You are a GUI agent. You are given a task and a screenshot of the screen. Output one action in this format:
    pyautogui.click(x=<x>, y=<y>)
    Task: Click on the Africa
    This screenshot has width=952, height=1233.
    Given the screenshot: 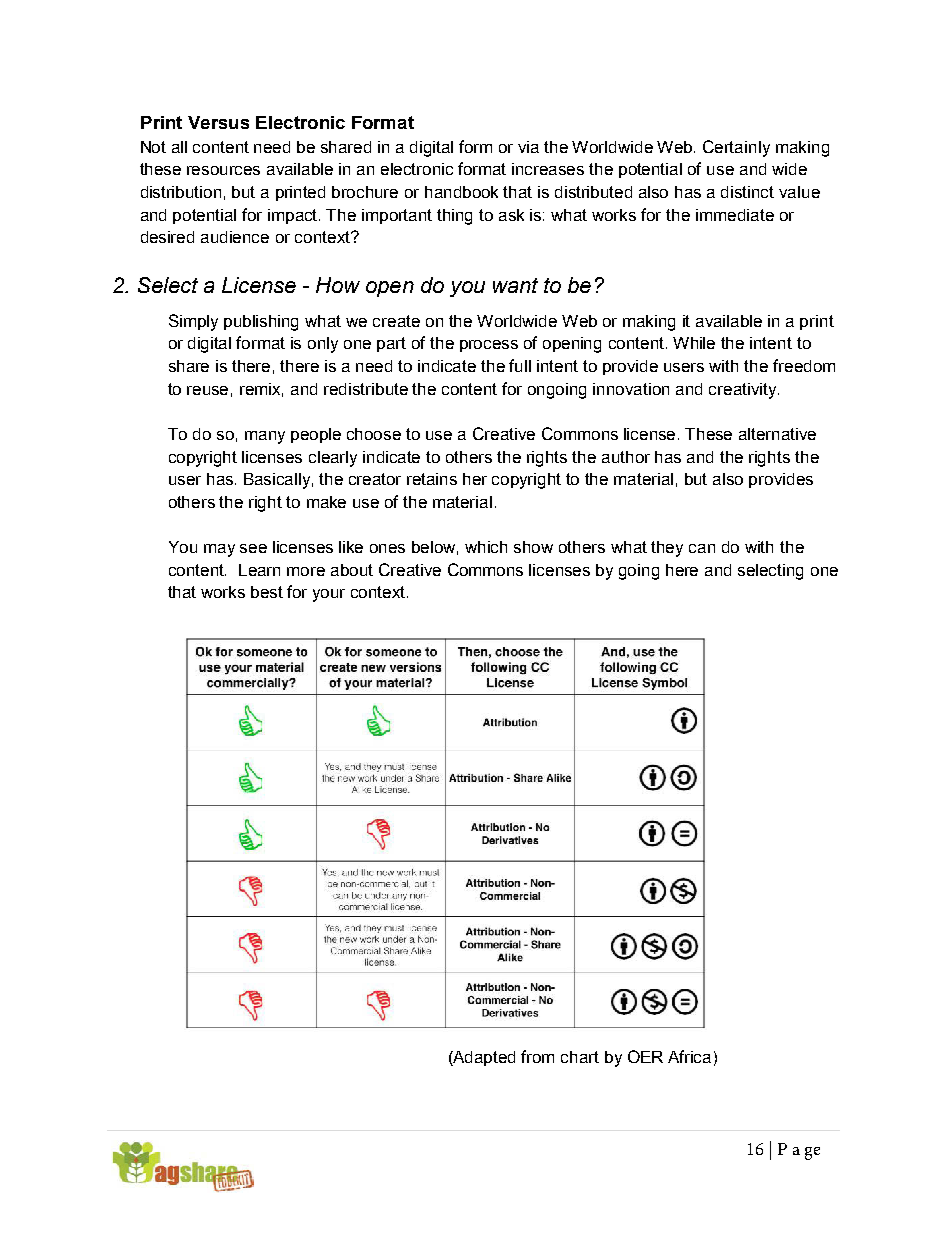 What is the action you would take?
    pyautogui.click(x=689, y=1056)
